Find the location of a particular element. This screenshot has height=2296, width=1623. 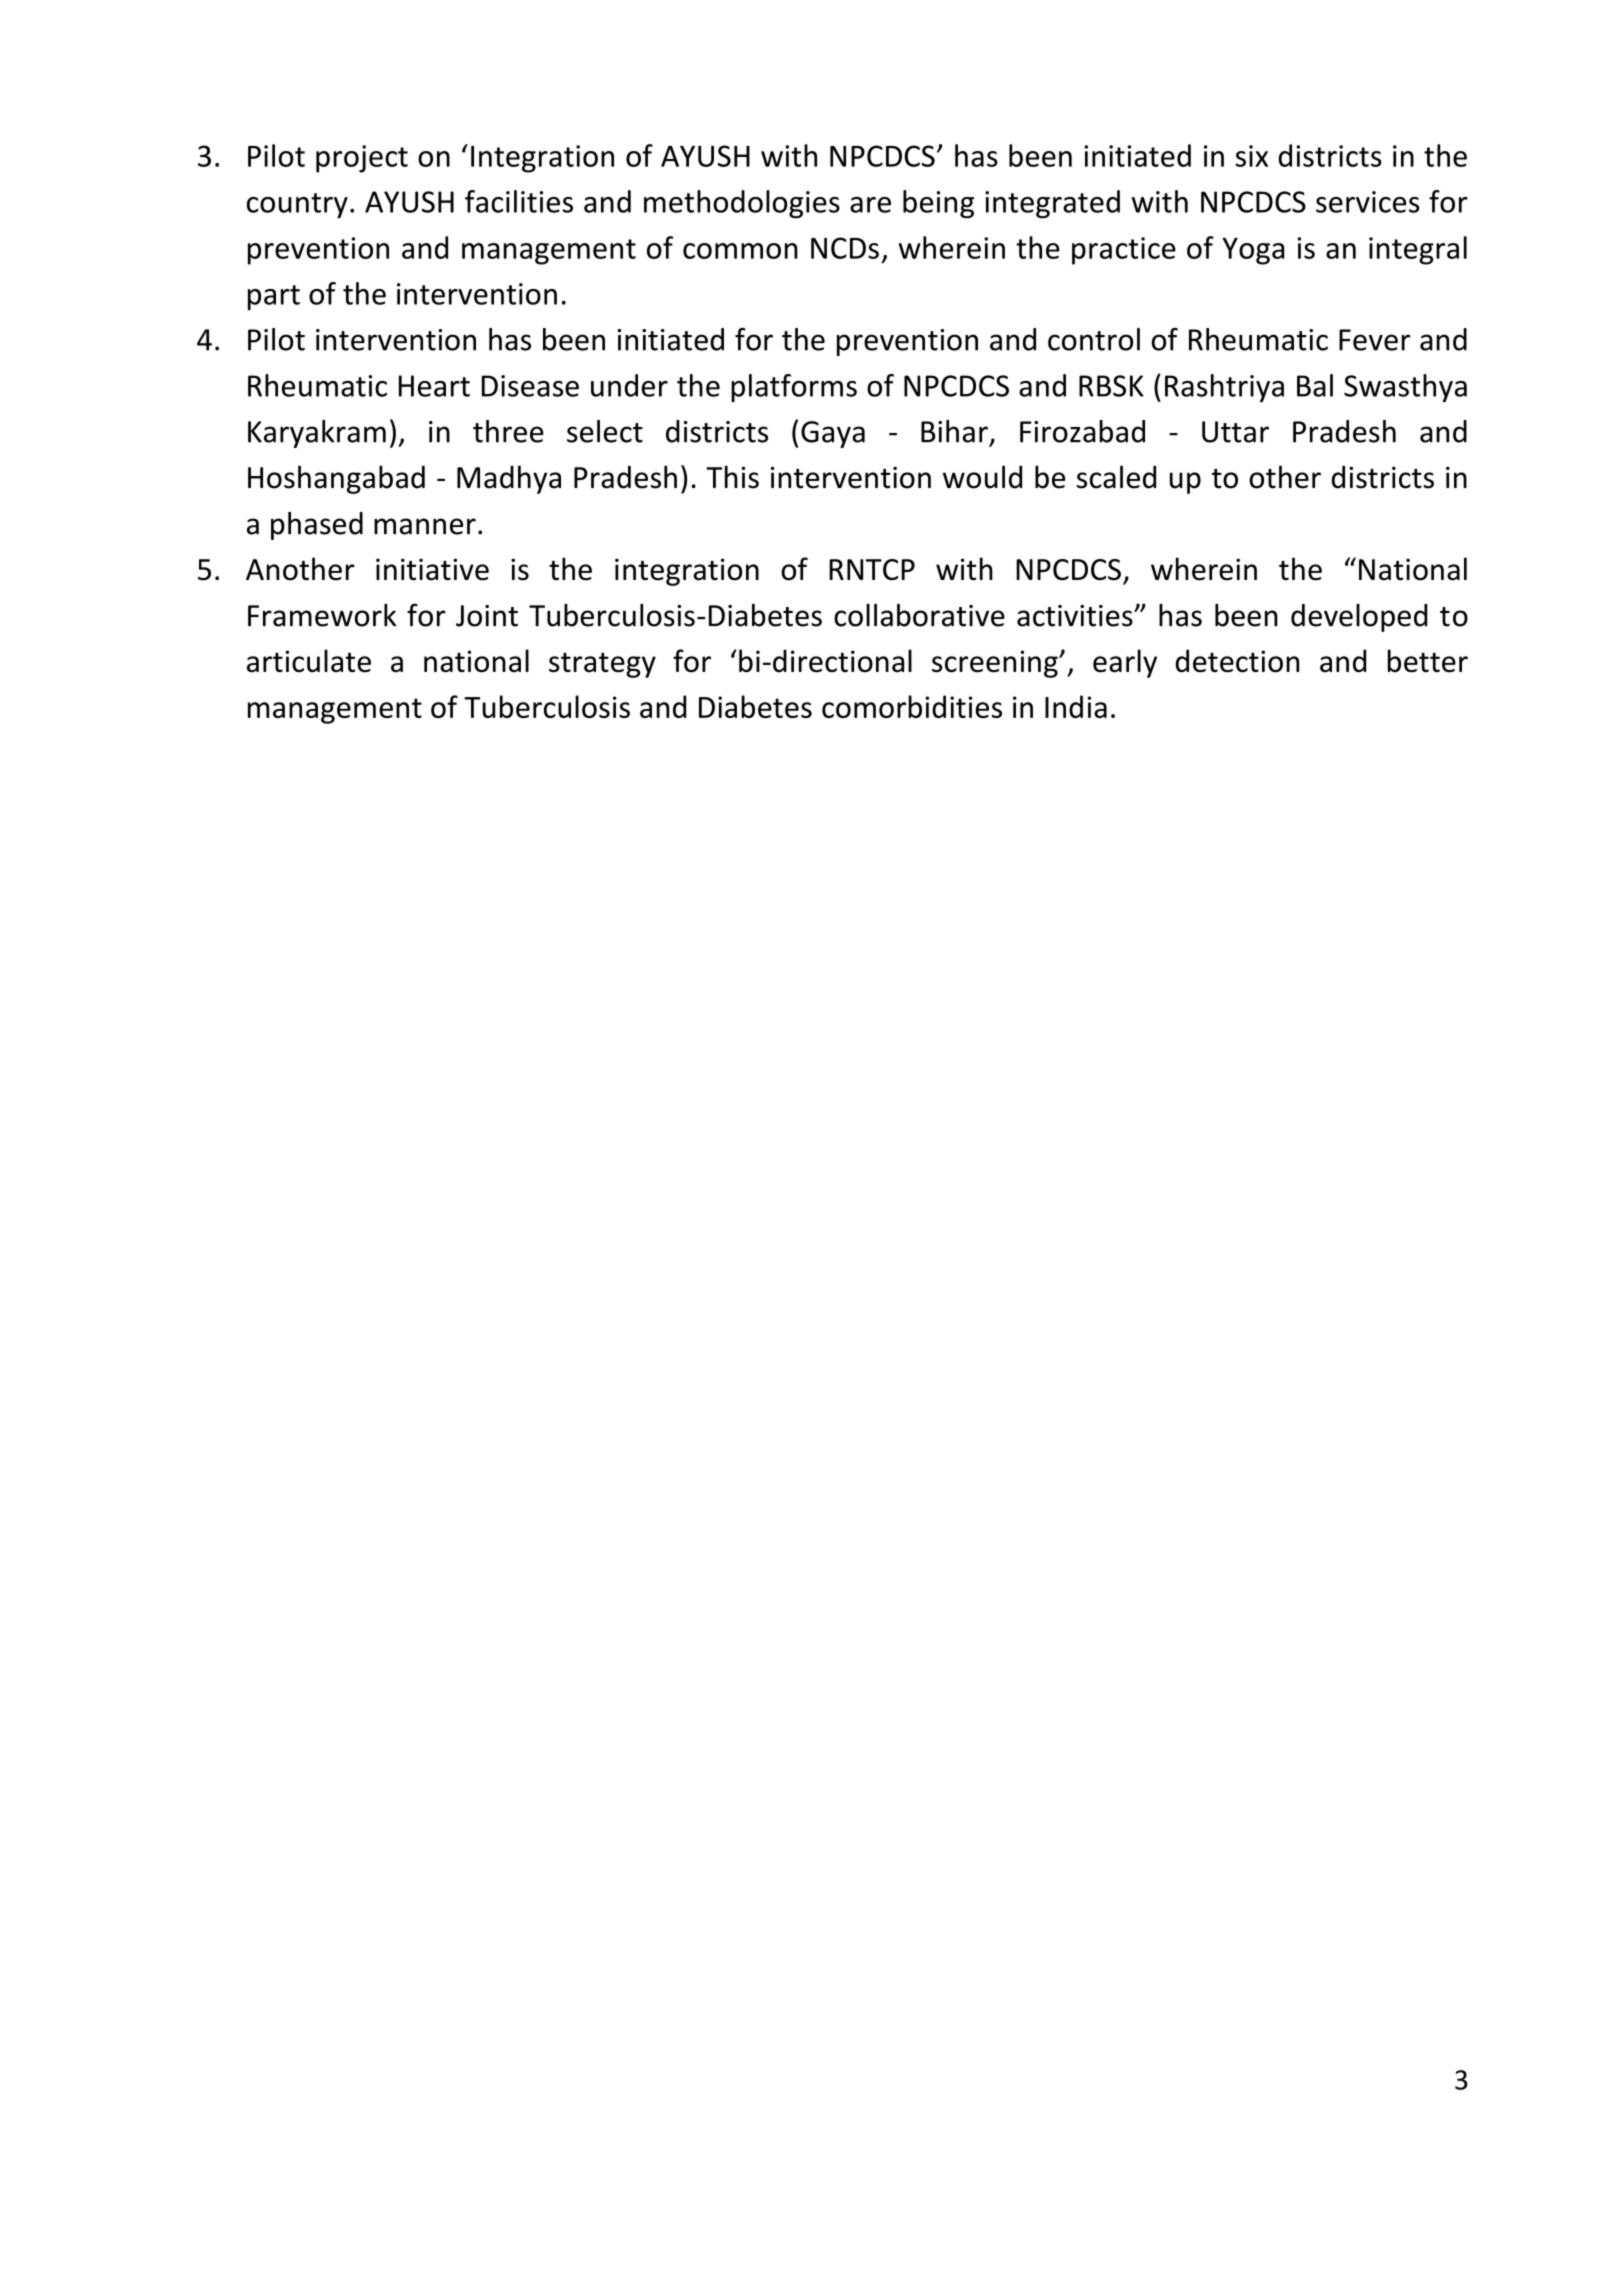

Fever is located at coordinates (1375, 340).
